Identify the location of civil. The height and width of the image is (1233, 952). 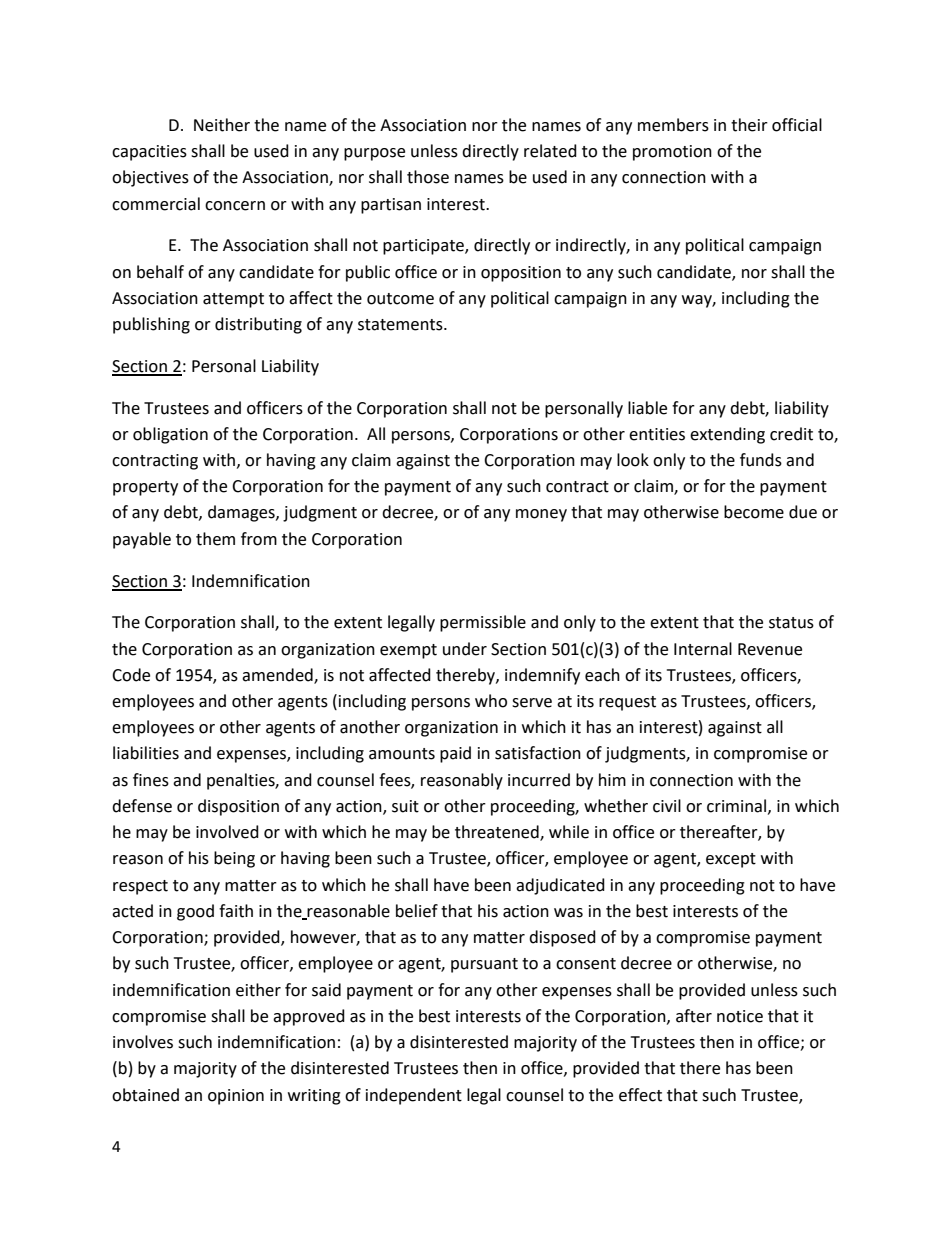
(667, 806).
